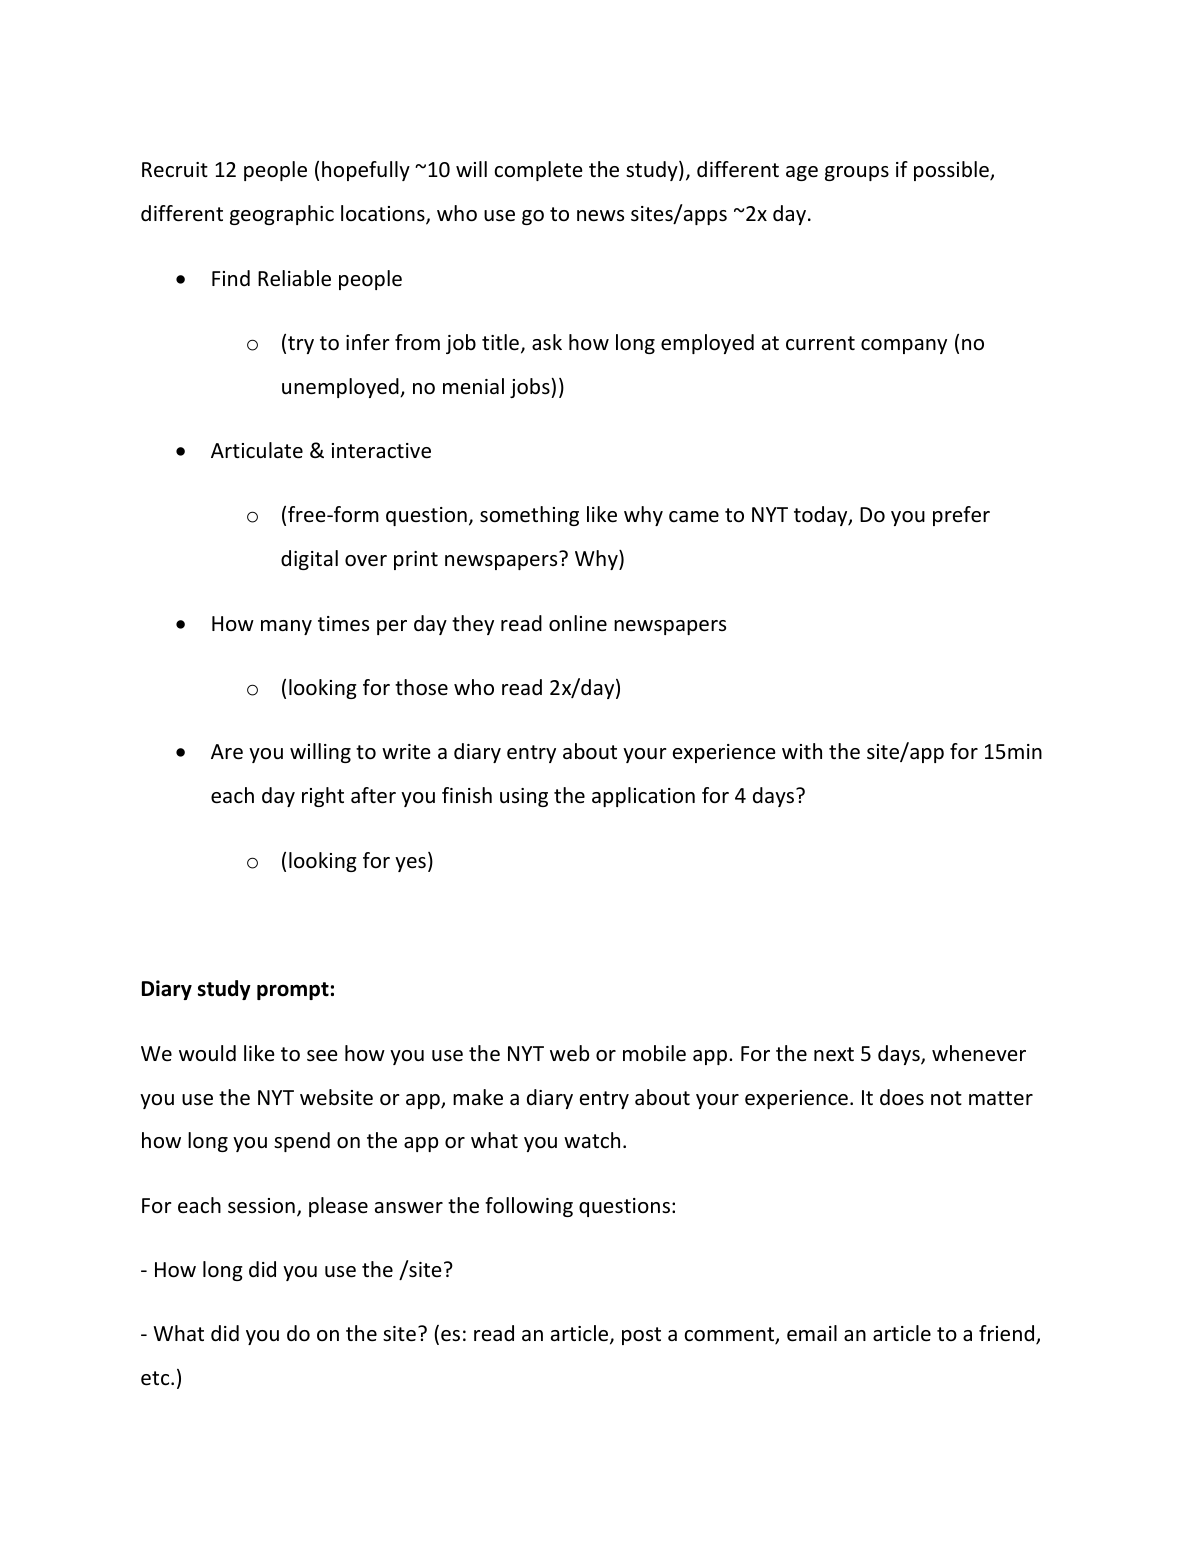 This screenshot has height=1544, width=1193. I want to click on prefer, so click(961, 516).
